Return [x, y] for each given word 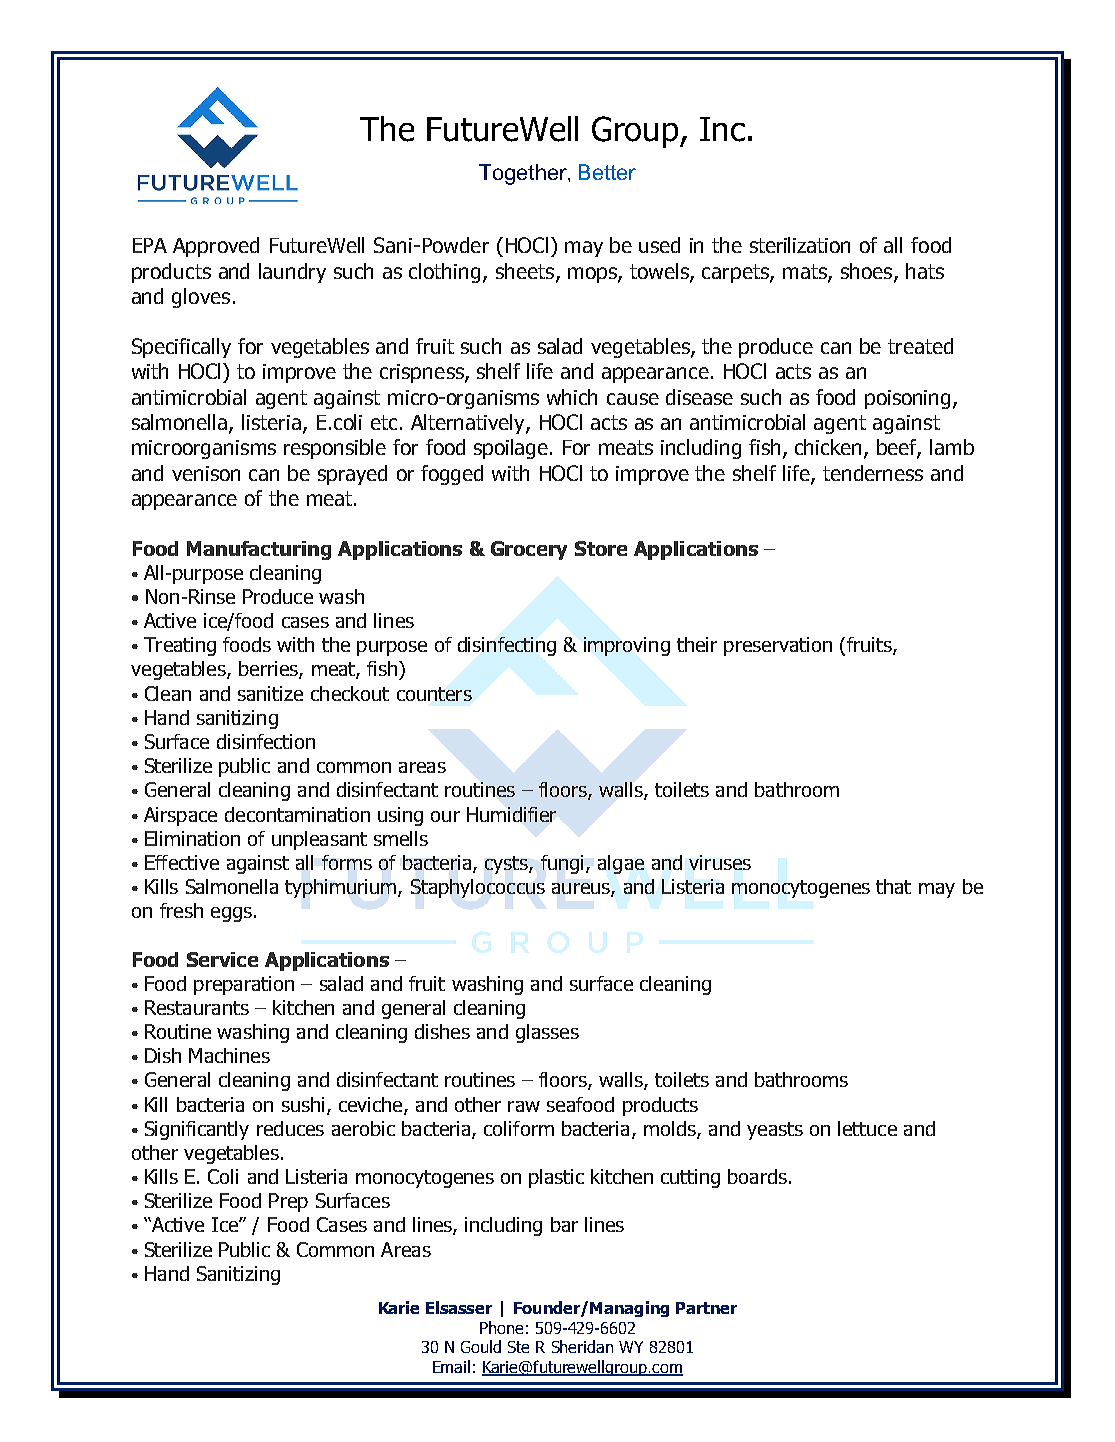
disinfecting [507, 646]
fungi [562, 864]
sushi [303, 1104]
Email [451, 1366]
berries [269, 670]
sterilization [800, 245]
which [572, 397]
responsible [335, 449]
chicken [830, 448]
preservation [778, 646]
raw [524, 1106]
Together [524, 174]
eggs [231, 914]
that [893, 886]
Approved [216, 247]
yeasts [775, 1131]
